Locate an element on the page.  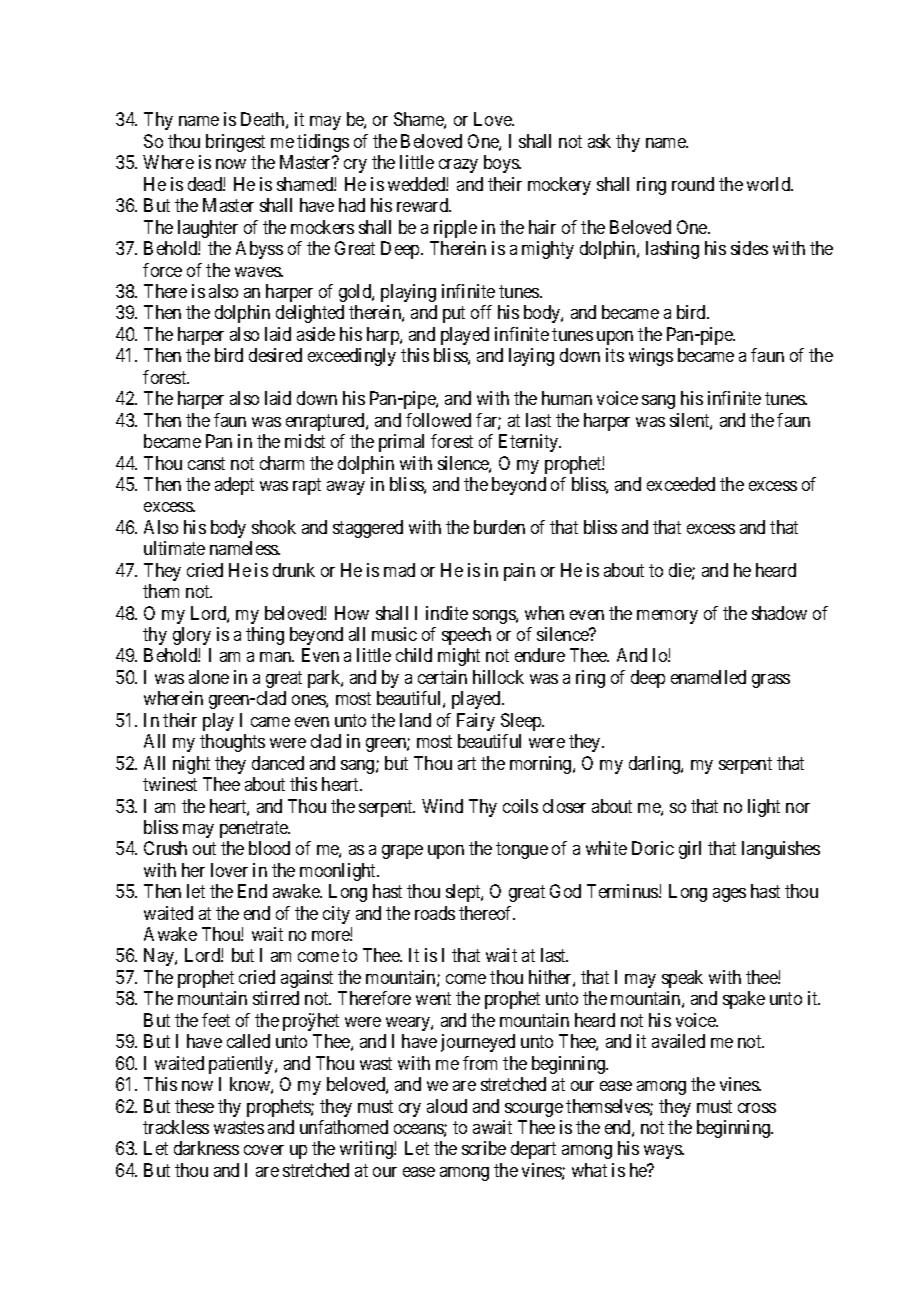
laughter is located at coordinates (208, 229).
